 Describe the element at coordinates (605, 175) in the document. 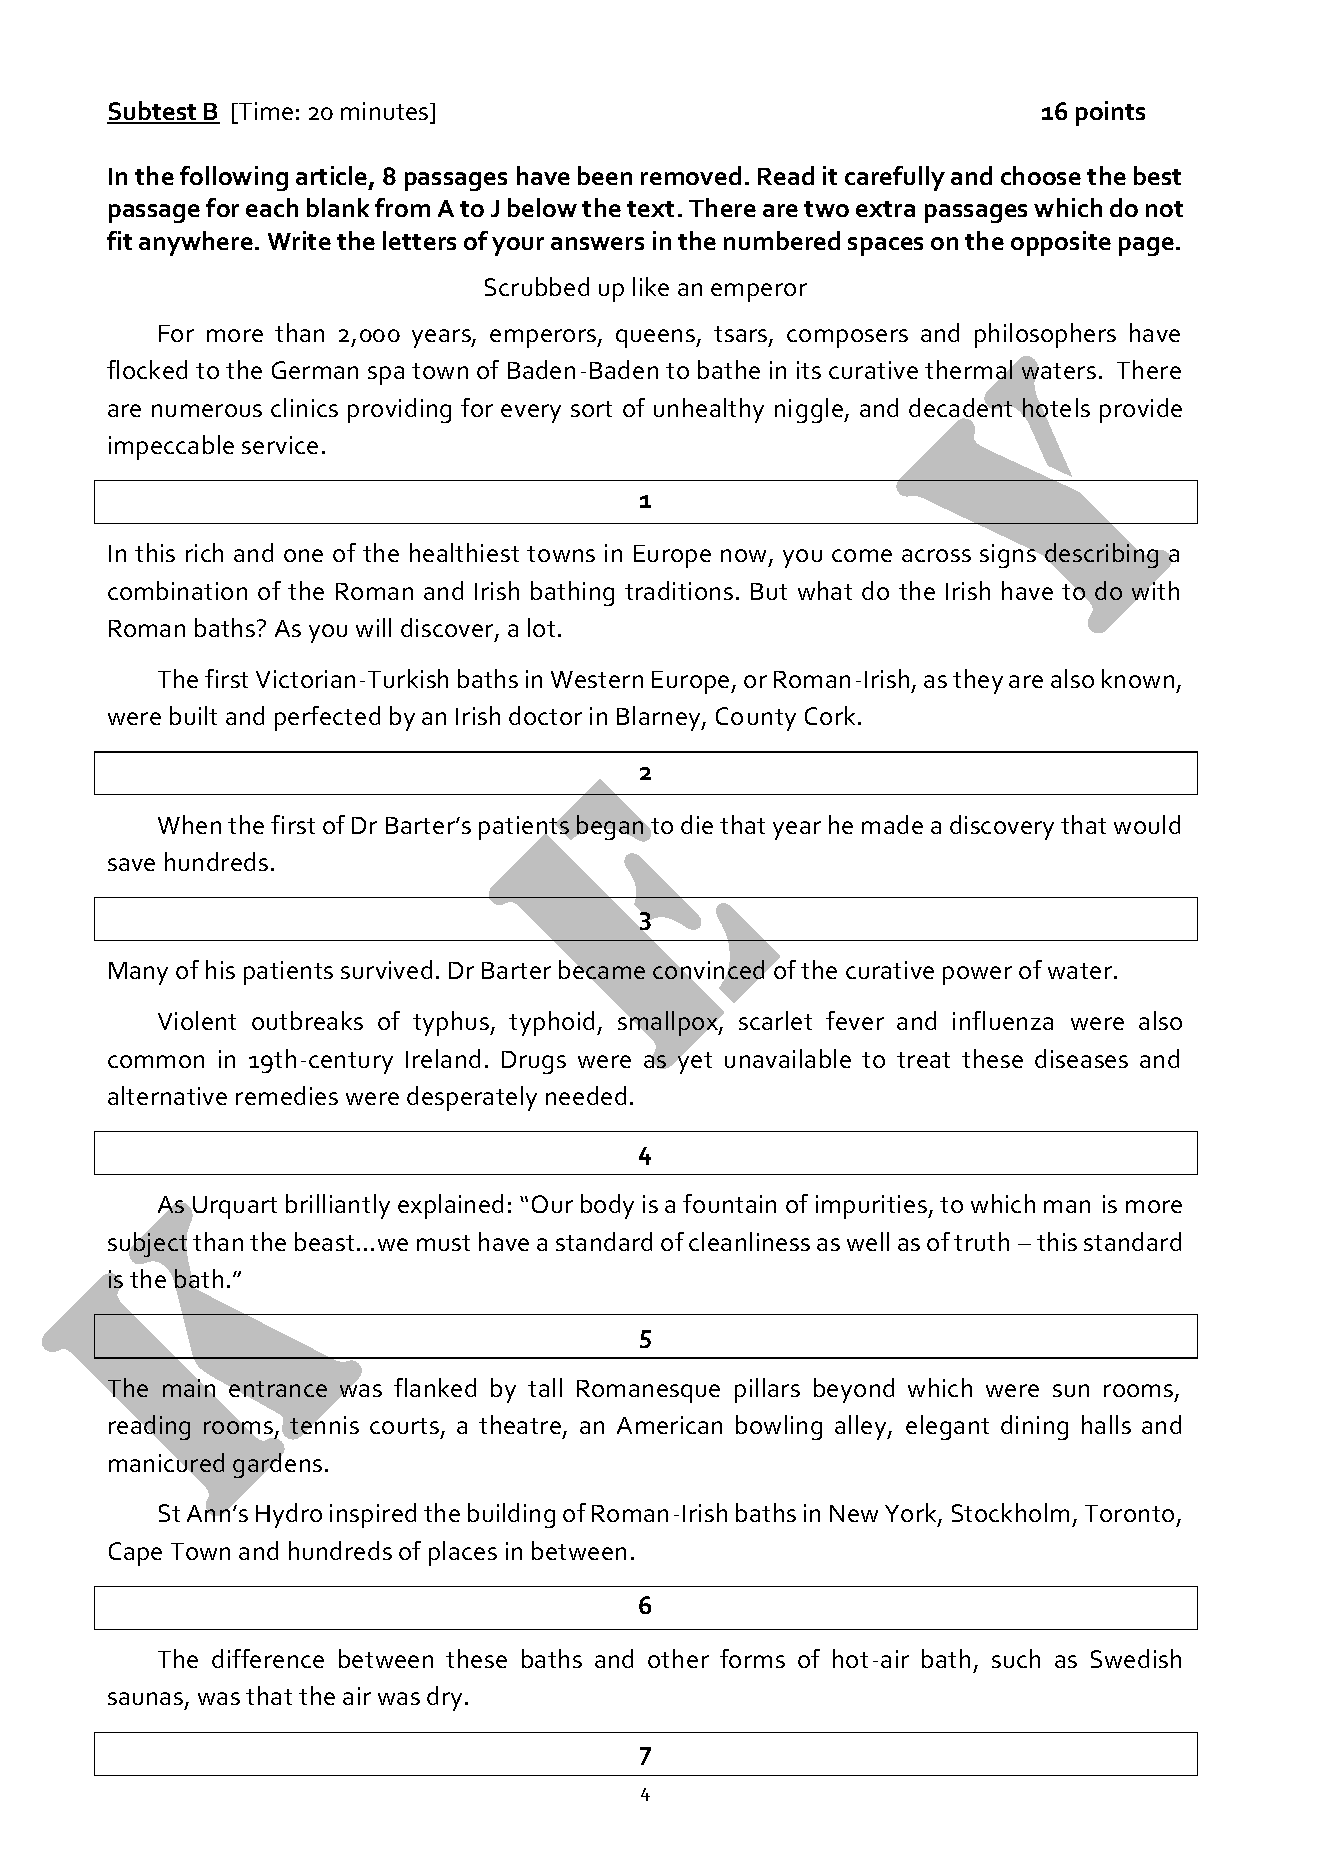

I see `been` at that location.
